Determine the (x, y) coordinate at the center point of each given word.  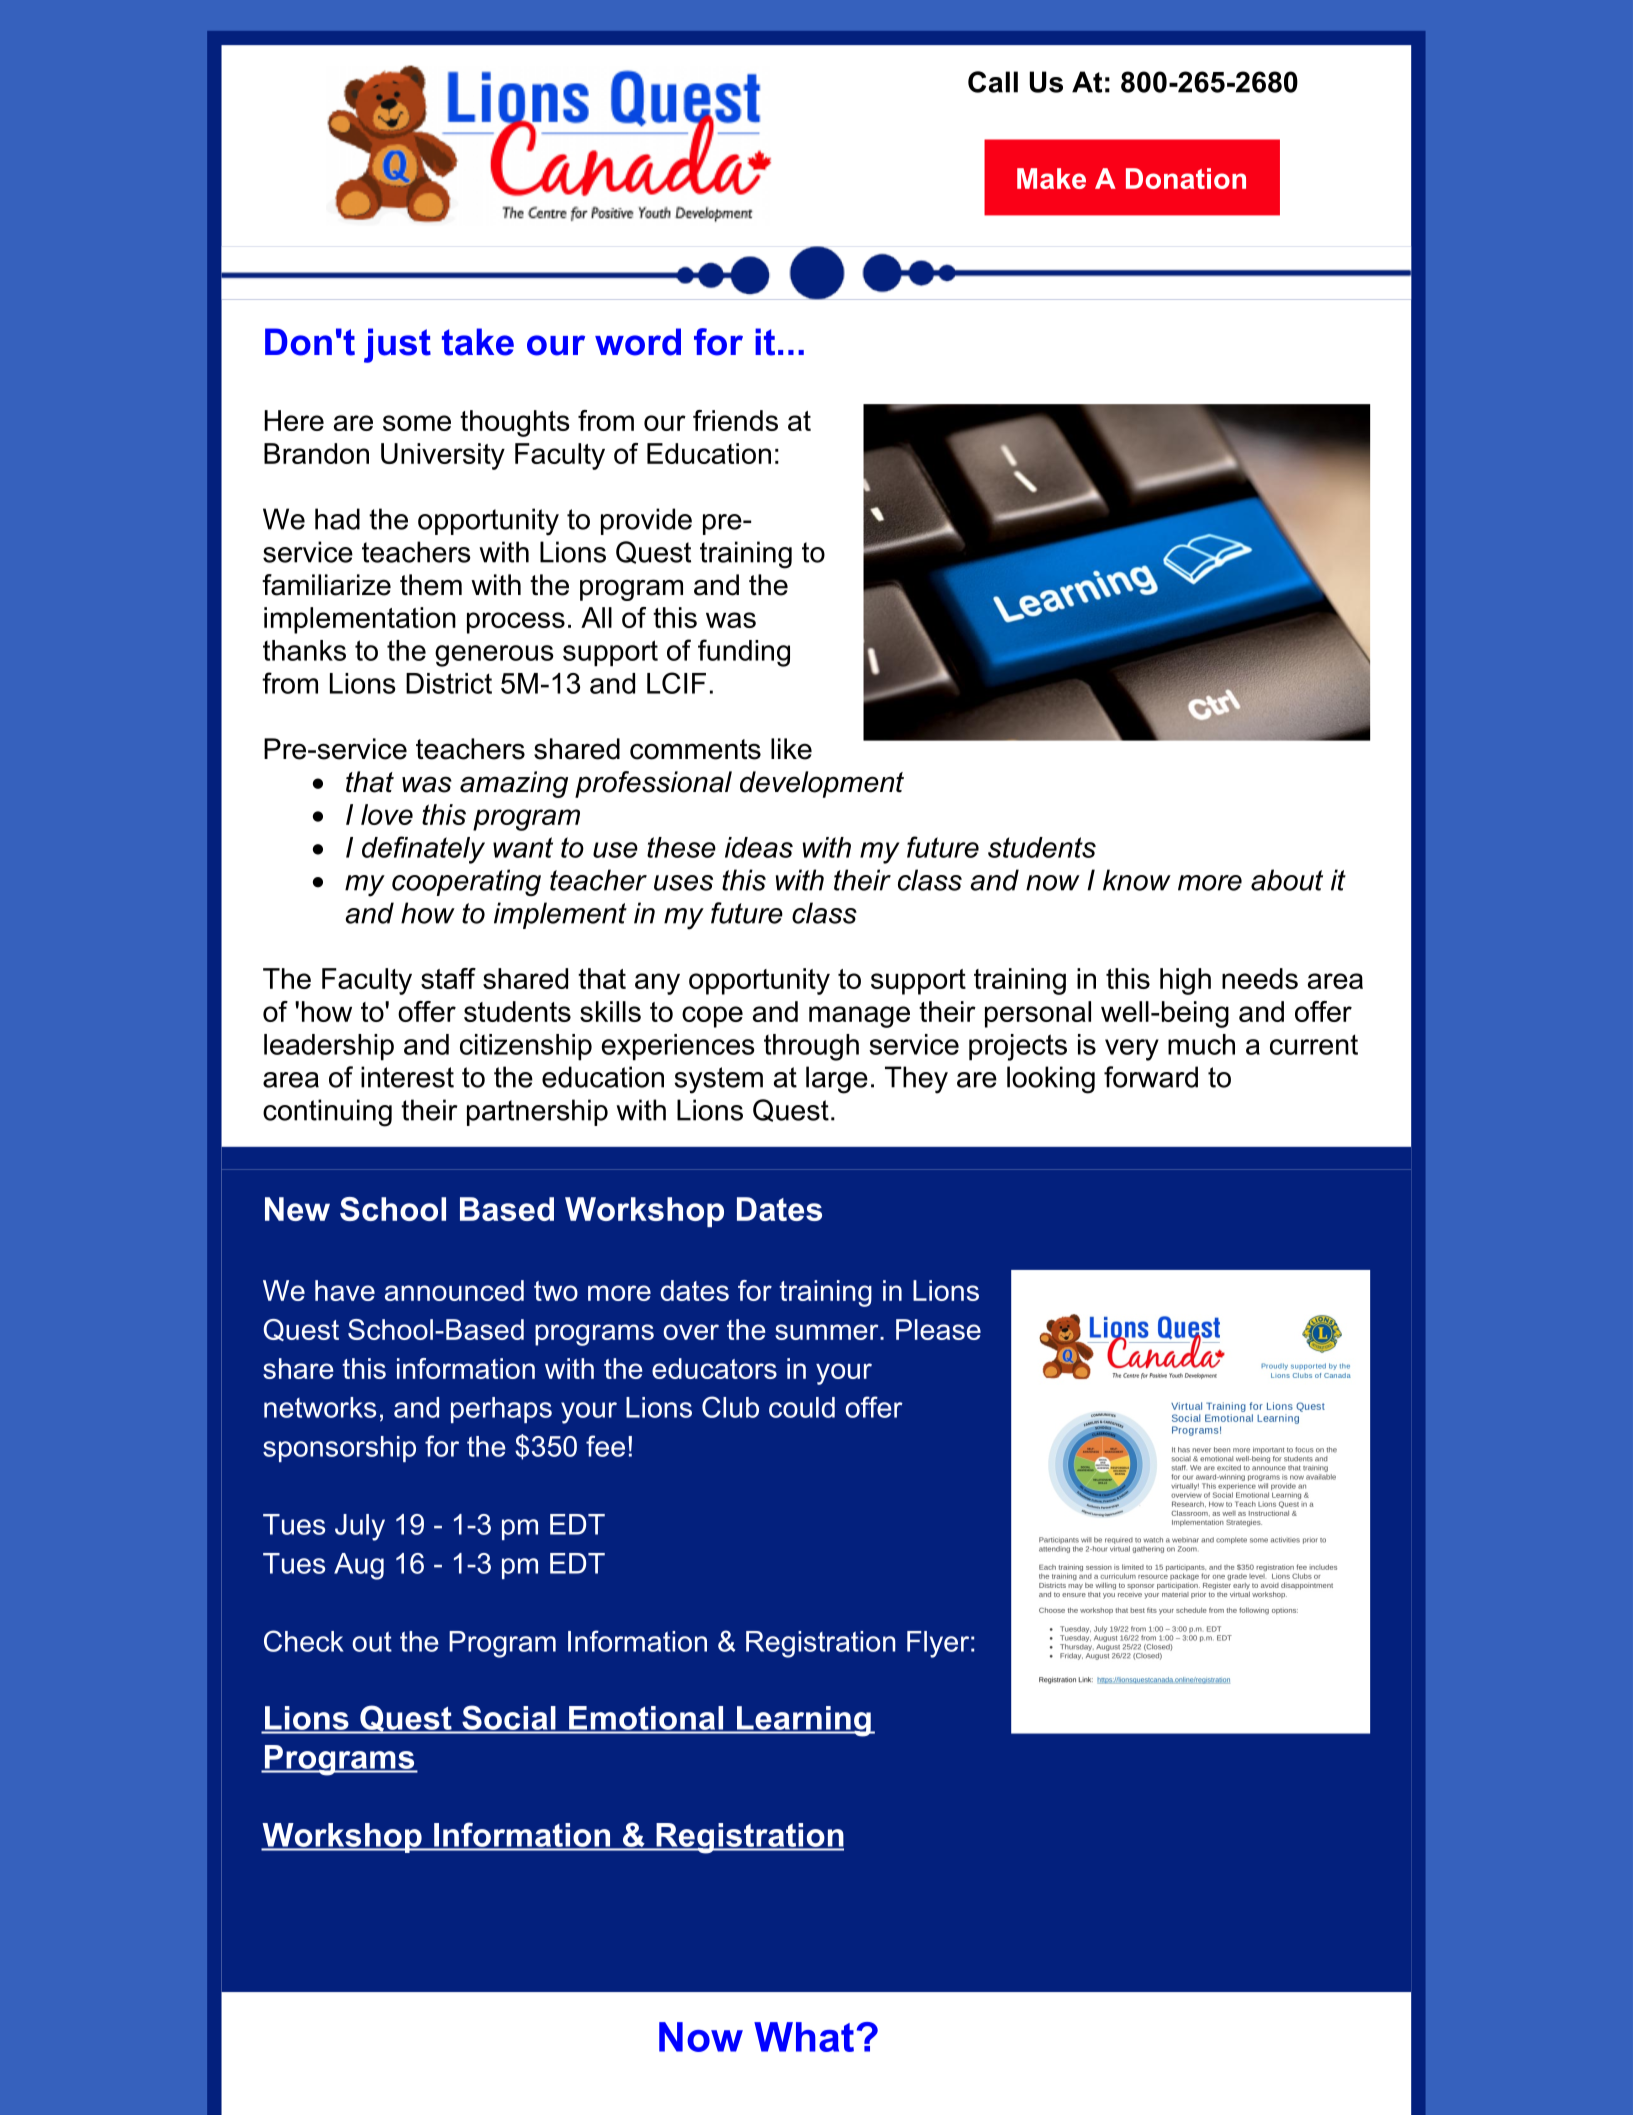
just (397, 345)
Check (304, 1641)
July (360, 1527)
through (811, 1047)
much (1201, 1044)
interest (407, 1077)
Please (938, 1329)
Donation (1186, 178)
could (802, 1407)
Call (993, 82)
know (1137, 880)
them (431, 585)
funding (744, 653)
